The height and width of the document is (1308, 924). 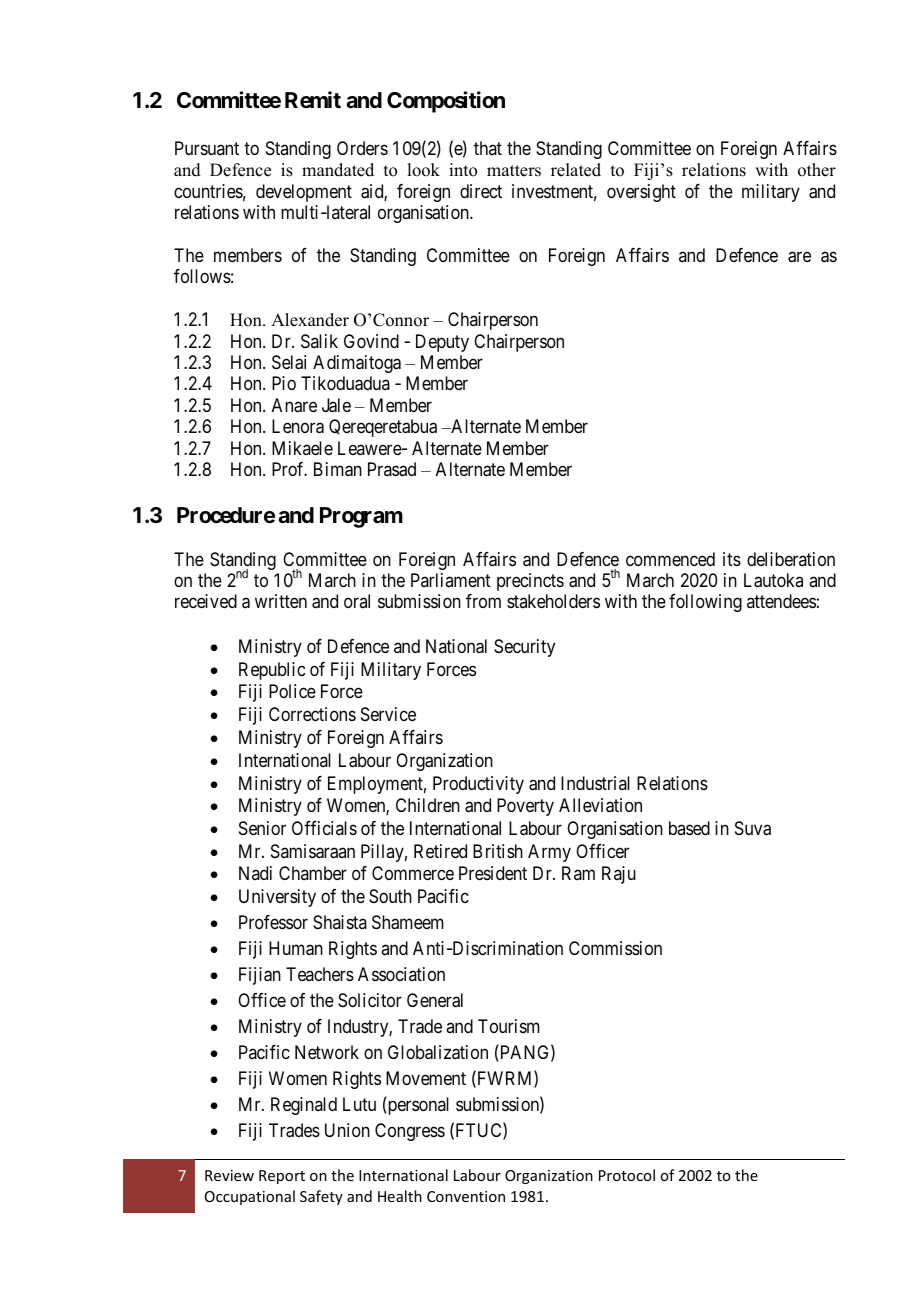 I want to click on based, so click(x=689, y=828).
